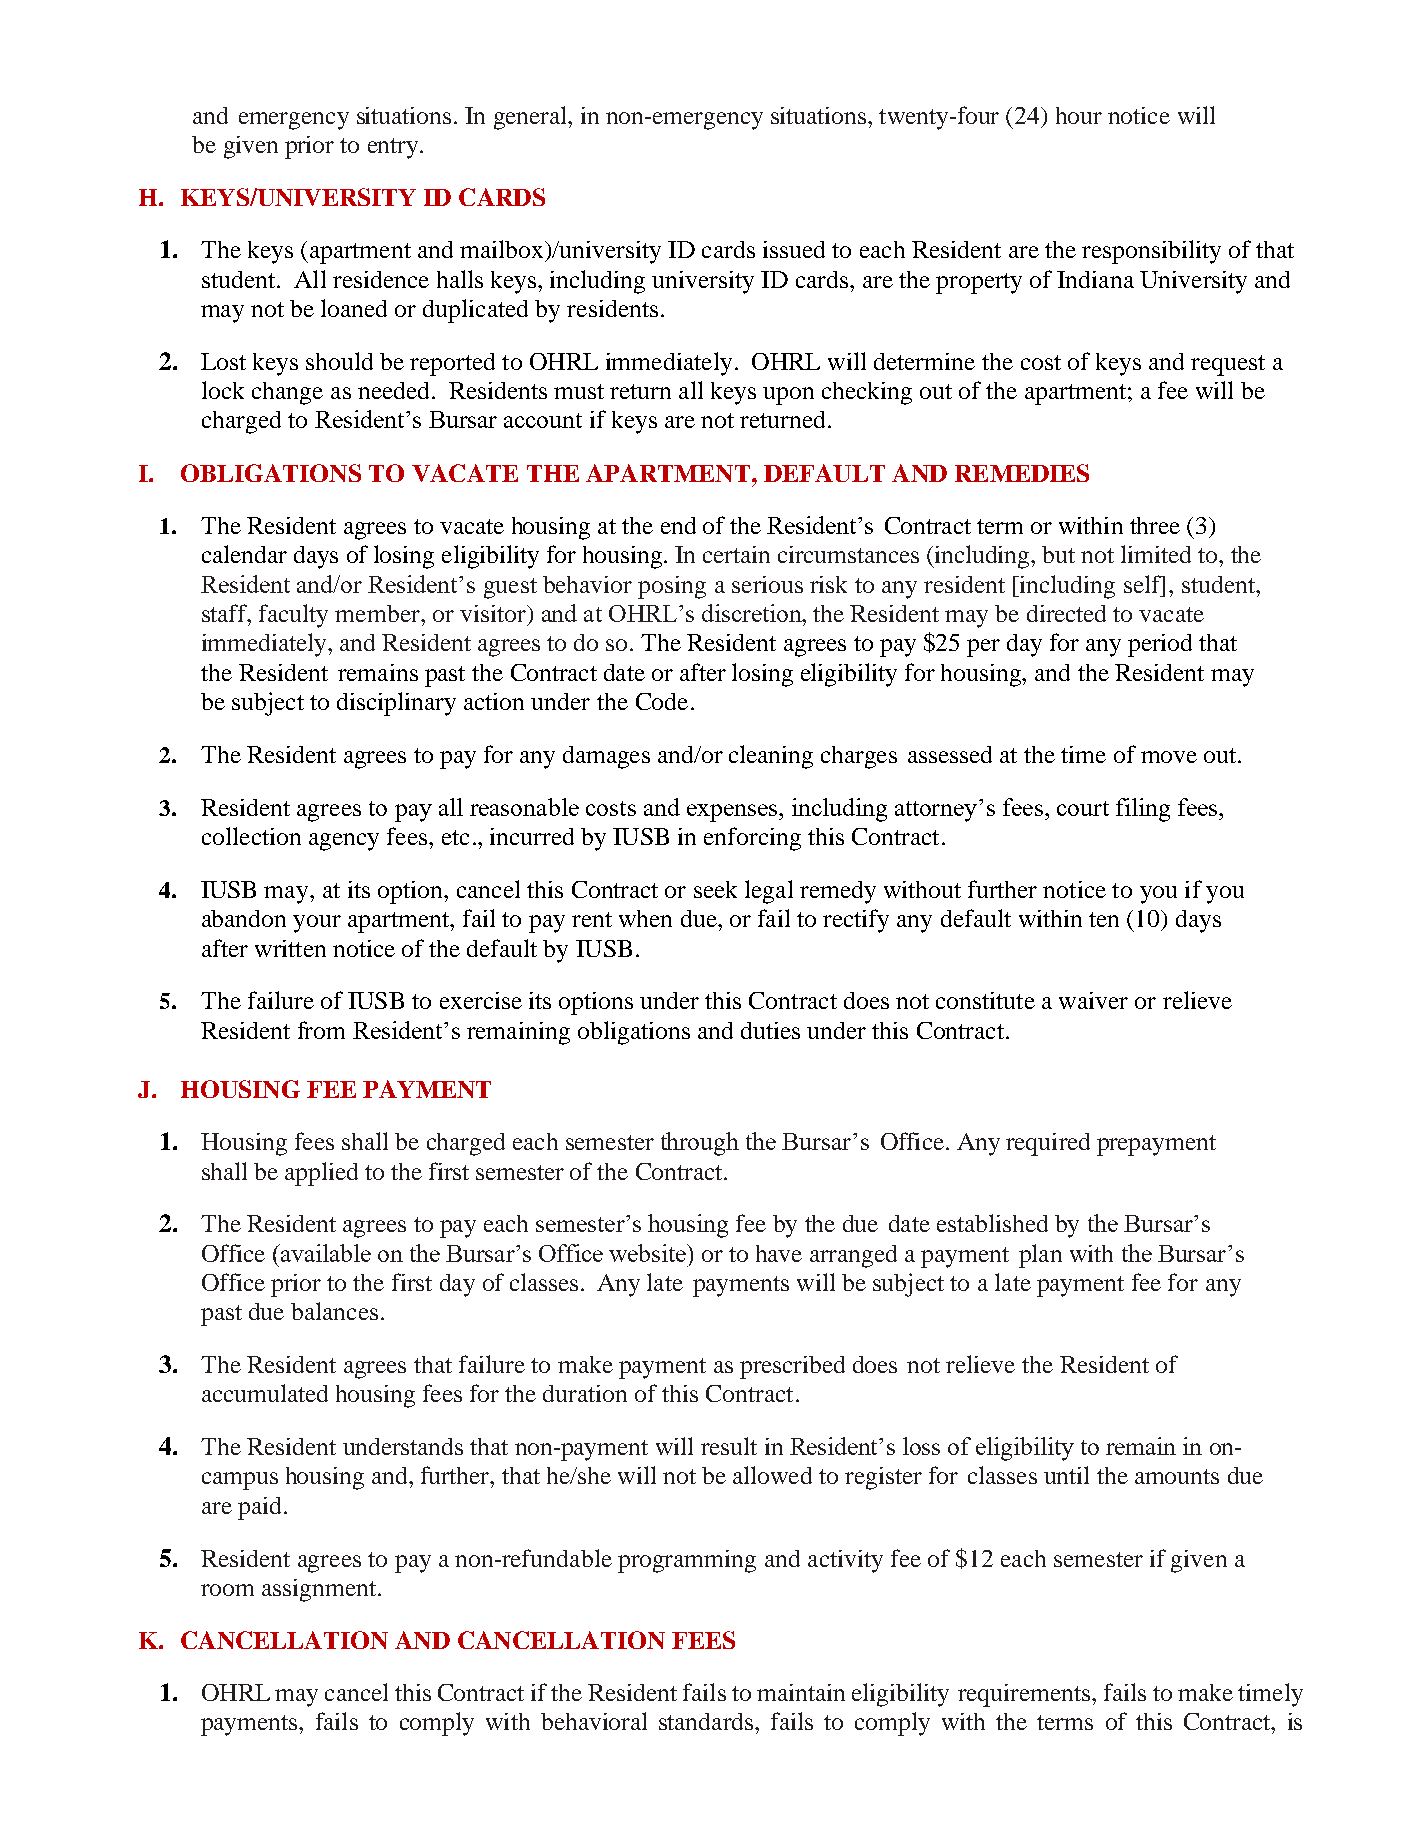 The image size is (1422, 1841). I want to click on hour, so click(1079, 115).
